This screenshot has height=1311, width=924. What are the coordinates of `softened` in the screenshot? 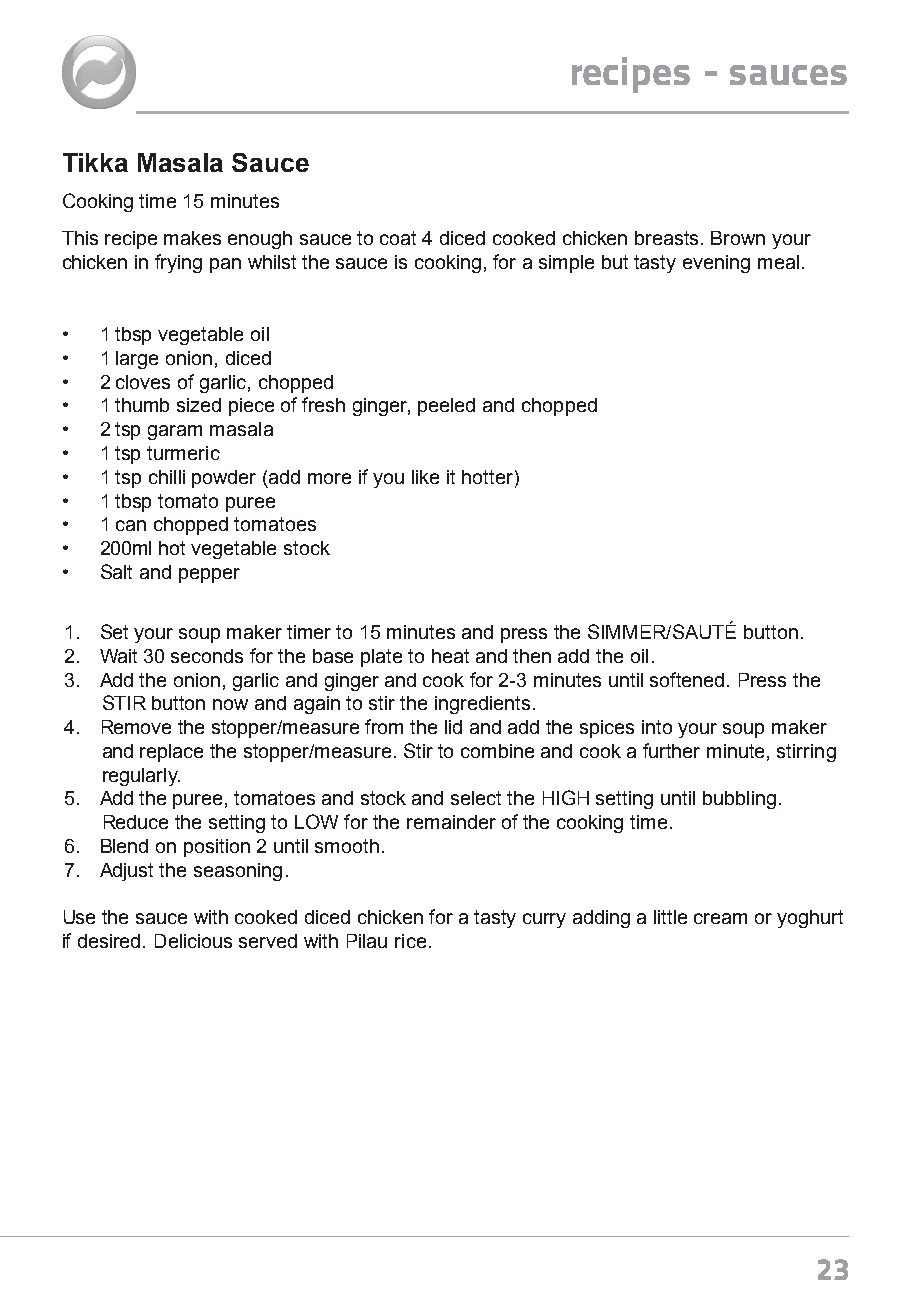 It's located at (687, 679).
